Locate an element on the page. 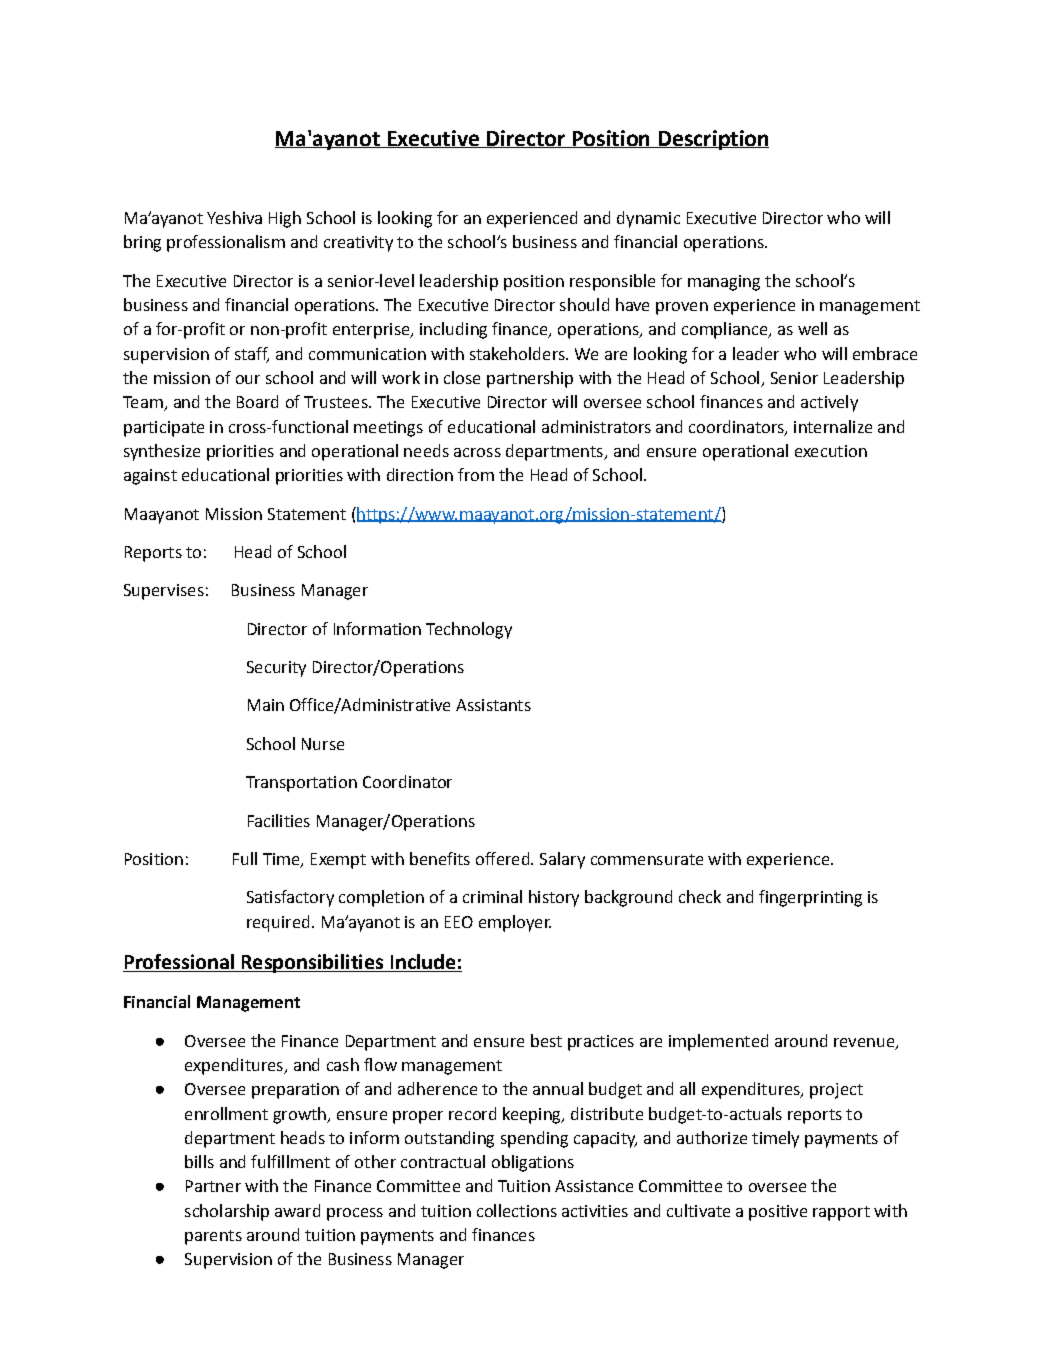 Image resolution: width=1044 pixels, height=1351 pixels. execution is located at coordinates (831, 451).
